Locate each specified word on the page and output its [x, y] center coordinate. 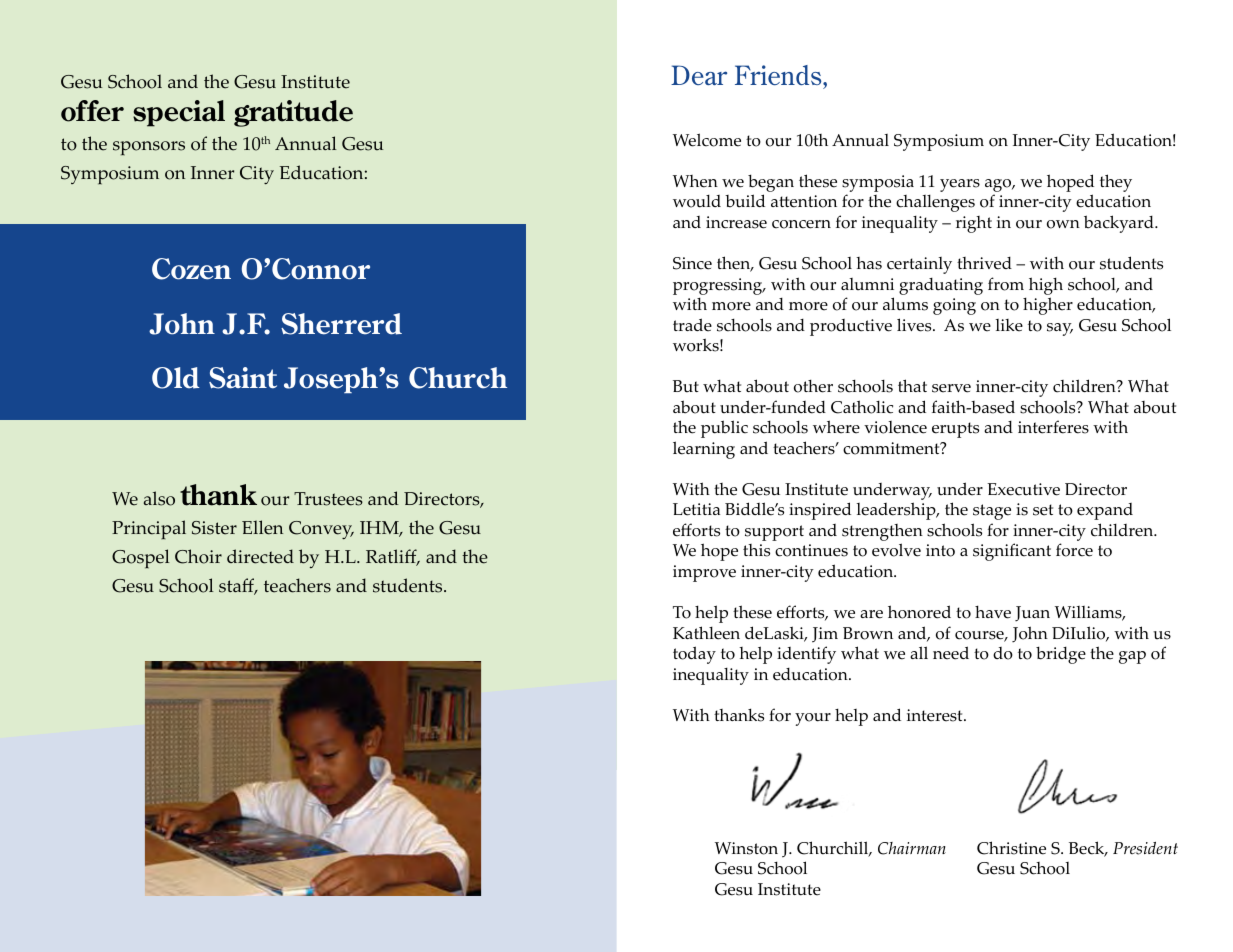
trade [692, 325]
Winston [746, 848]
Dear [699, 75]
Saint [243, 378]
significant [1012, 552]
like [1009, 325]
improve [704, 573]
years [960, 185]
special [179, 113]
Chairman [912, 848]
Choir [198, 556]
